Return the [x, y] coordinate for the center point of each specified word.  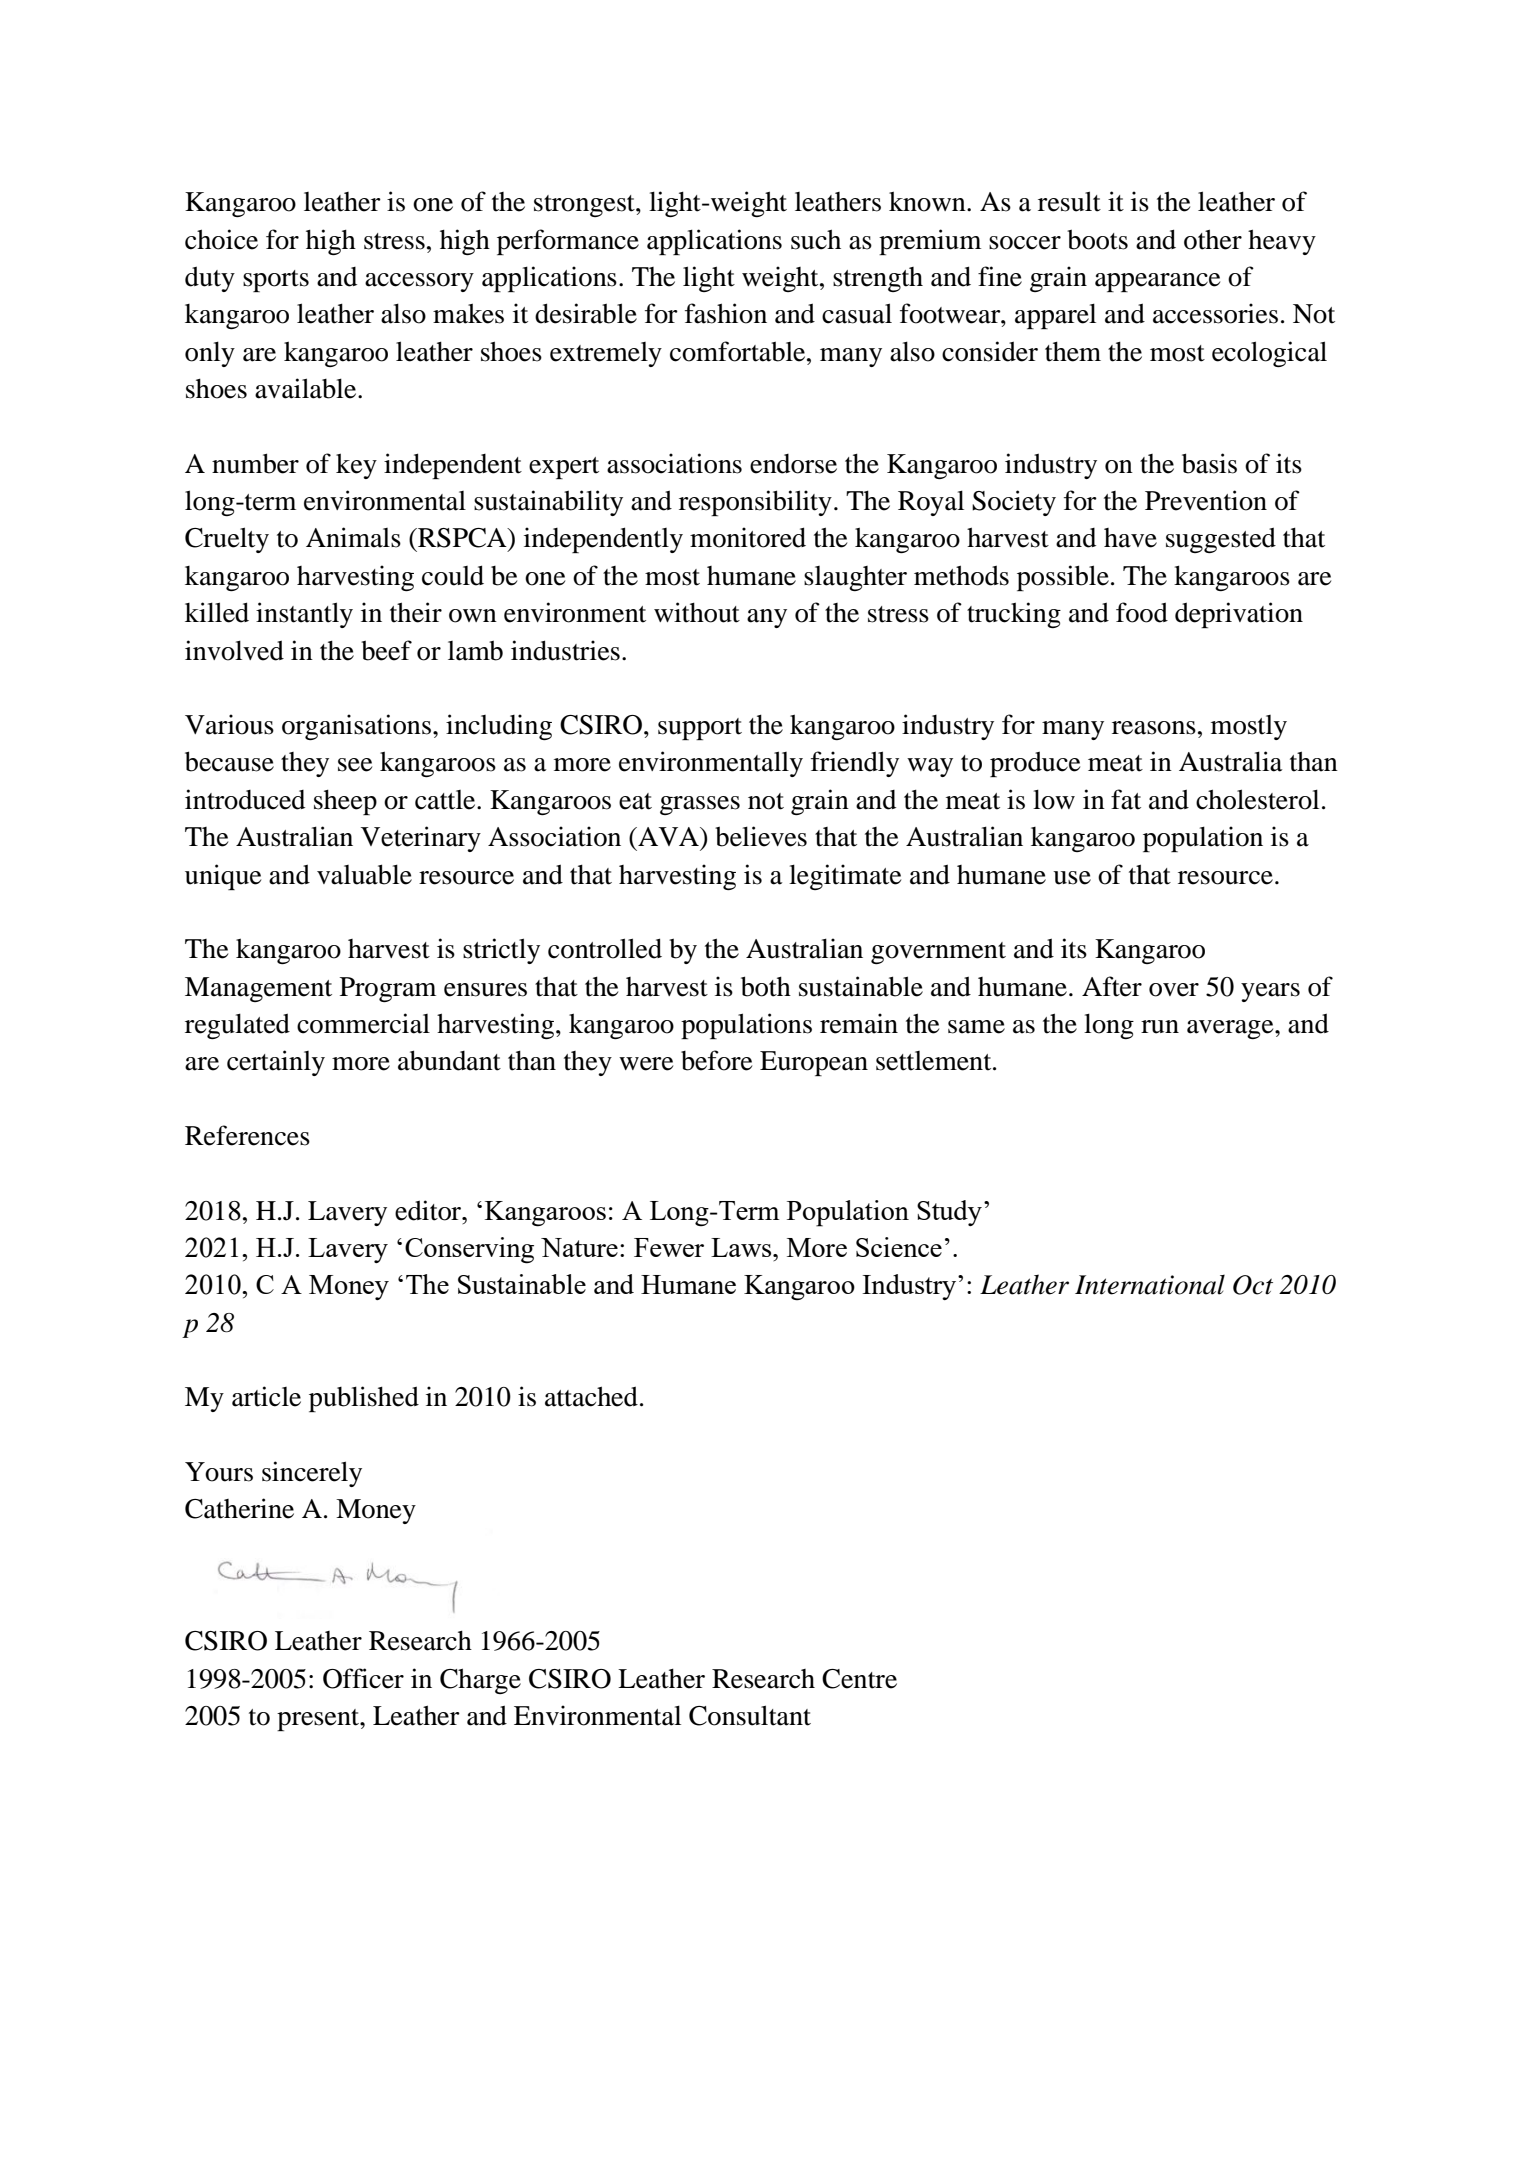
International [1150, 1285]
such [816, 239]
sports [276, 281]
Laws [742, 1247]
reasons [1154, 728]
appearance [1157, 282]
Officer [363, 1678]
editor [429, 1210]
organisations [356, 727]
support [700, 729]
